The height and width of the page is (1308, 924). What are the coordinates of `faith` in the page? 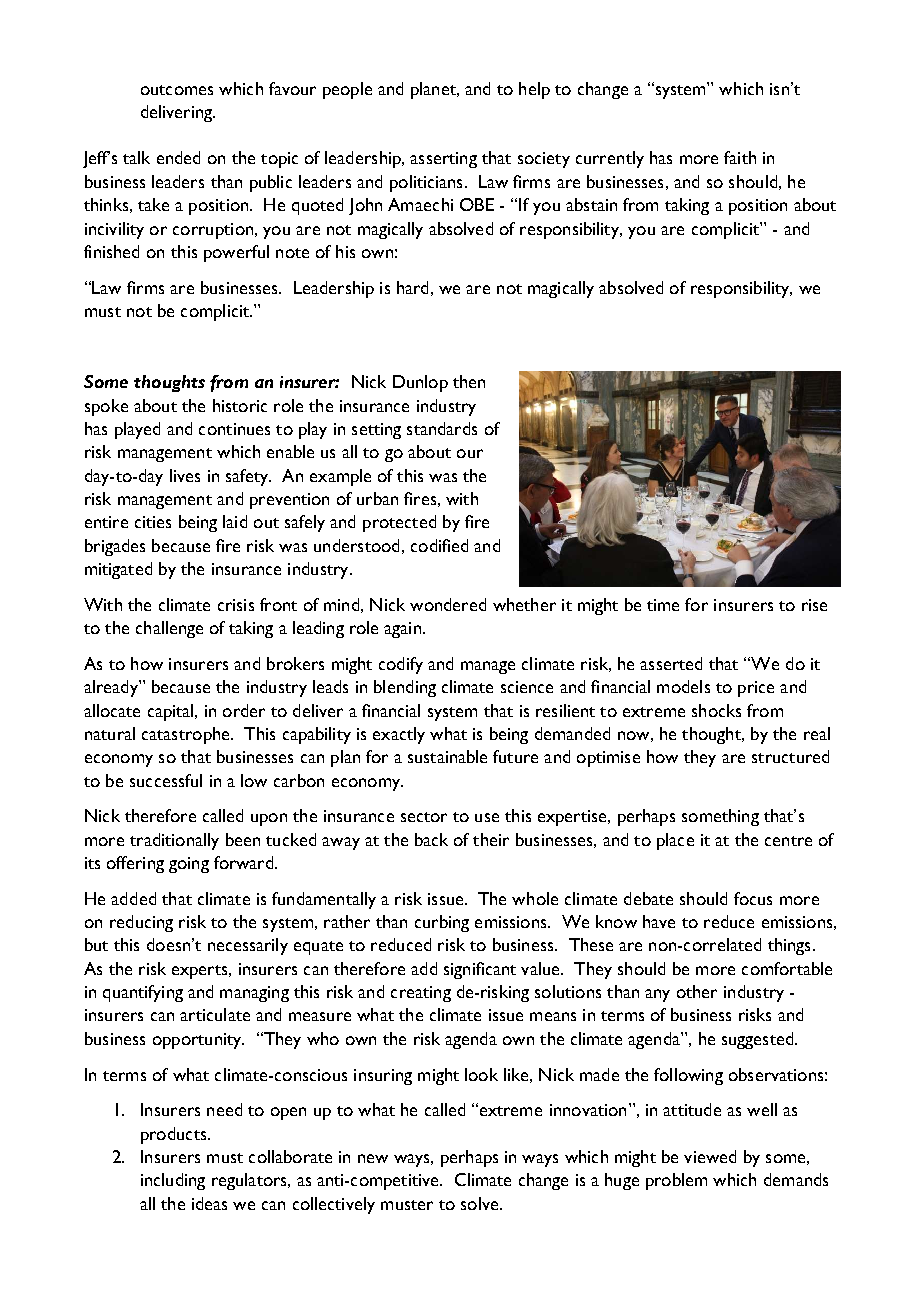 It's located at (740, 157).
